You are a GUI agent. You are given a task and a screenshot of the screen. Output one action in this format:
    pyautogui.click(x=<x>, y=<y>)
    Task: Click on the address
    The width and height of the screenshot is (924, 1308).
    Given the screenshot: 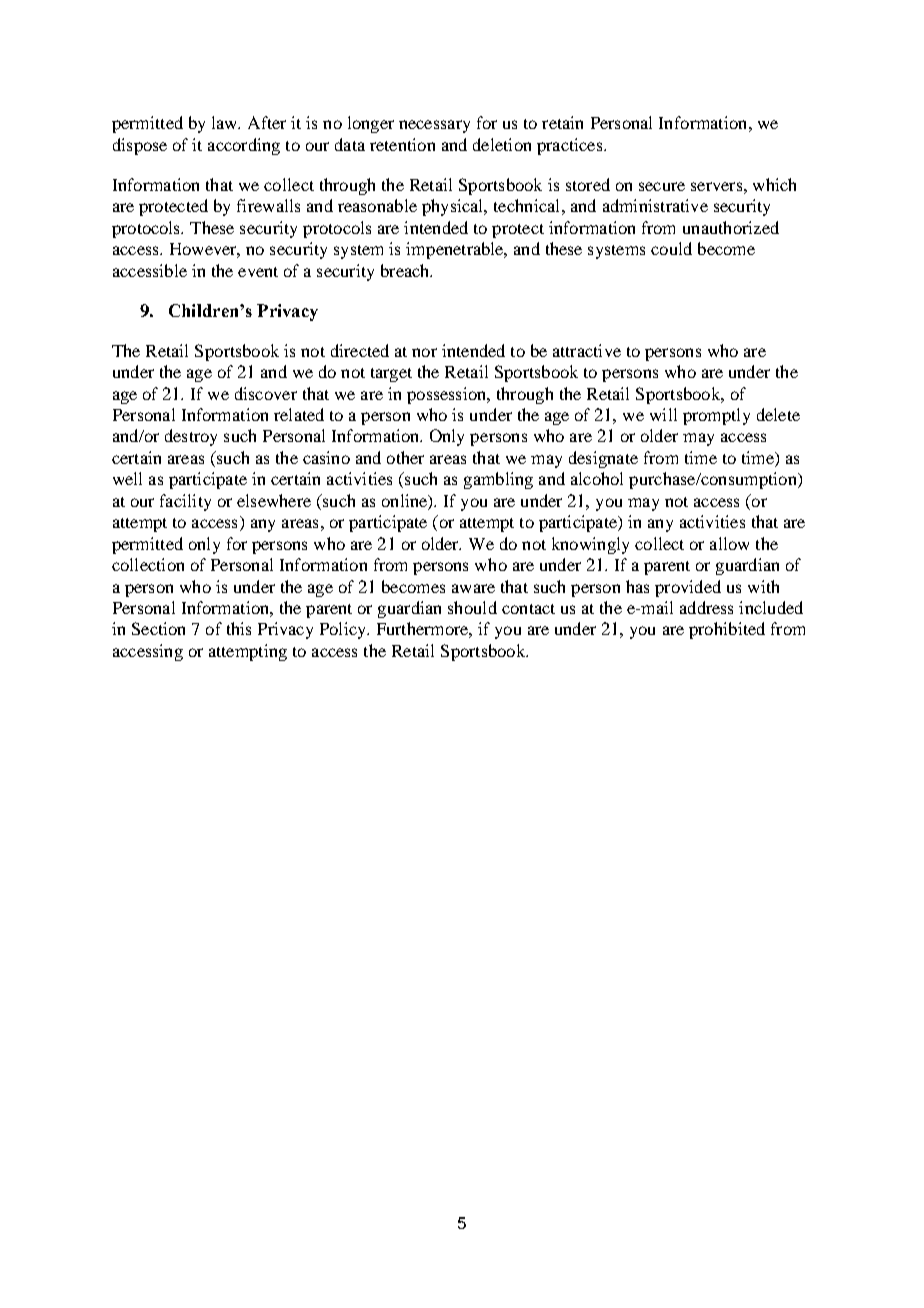 What is the action you would take?
    pyautogui.click(x=706, y=607)
